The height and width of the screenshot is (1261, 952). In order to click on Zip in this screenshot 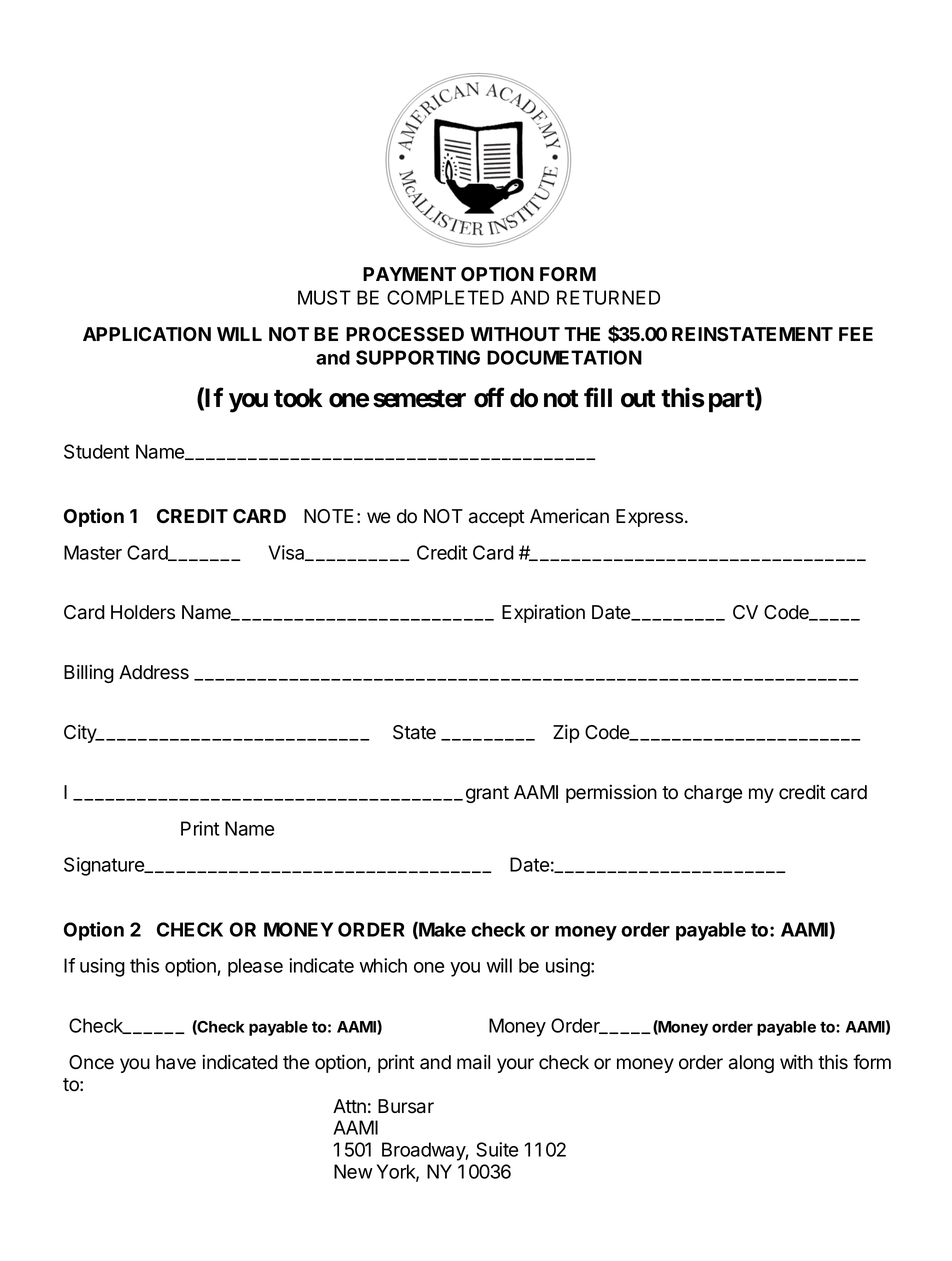, I will do `click(566, 733)`.
